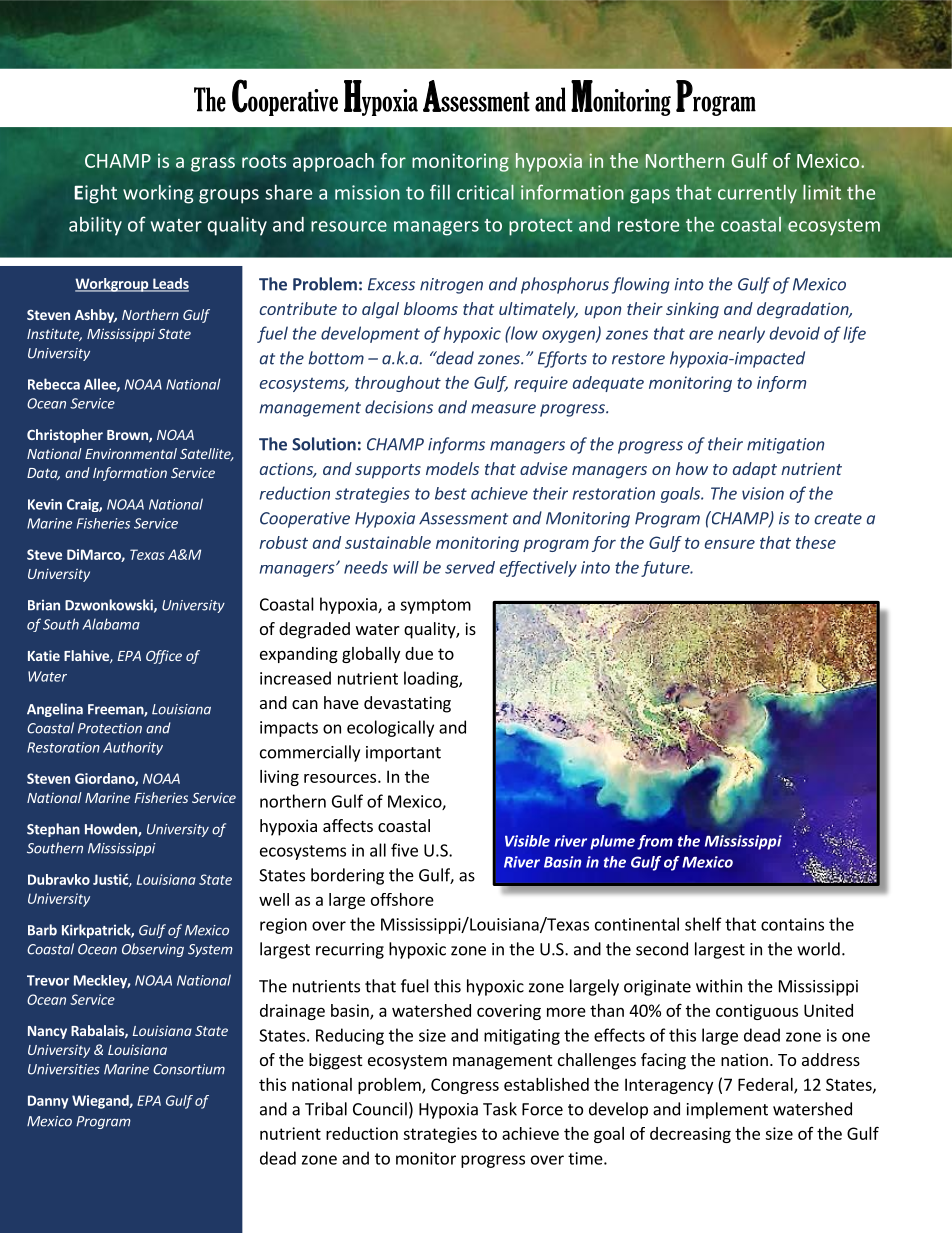  Describe the element at coordinates (419, 653) in the document. I see `due` at that location.
